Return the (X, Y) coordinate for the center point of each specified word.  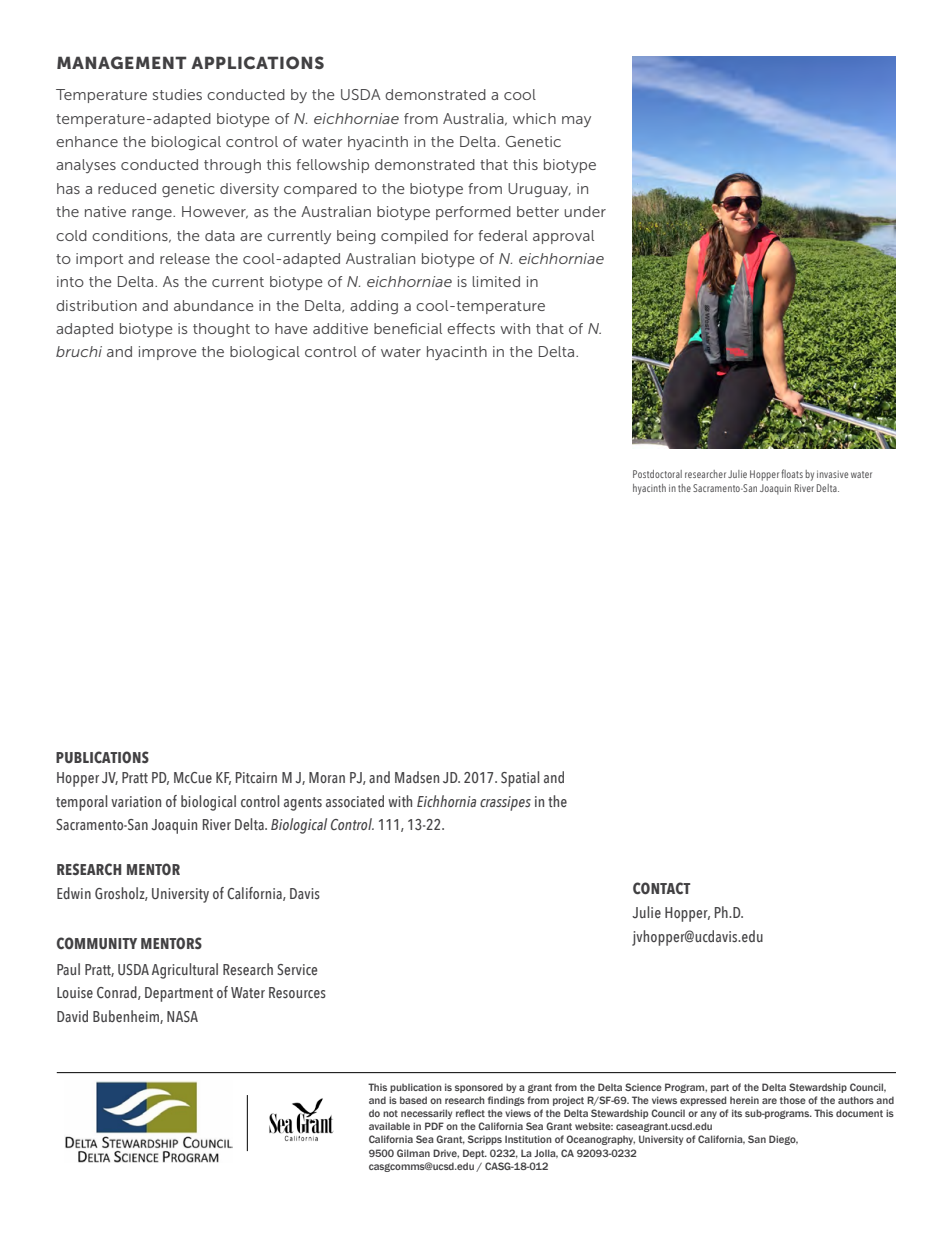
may (576, 121)
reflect (470, 1113)
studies (177, 94)
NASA (182, 1016)
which (534, 118)
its (737, 1113)
